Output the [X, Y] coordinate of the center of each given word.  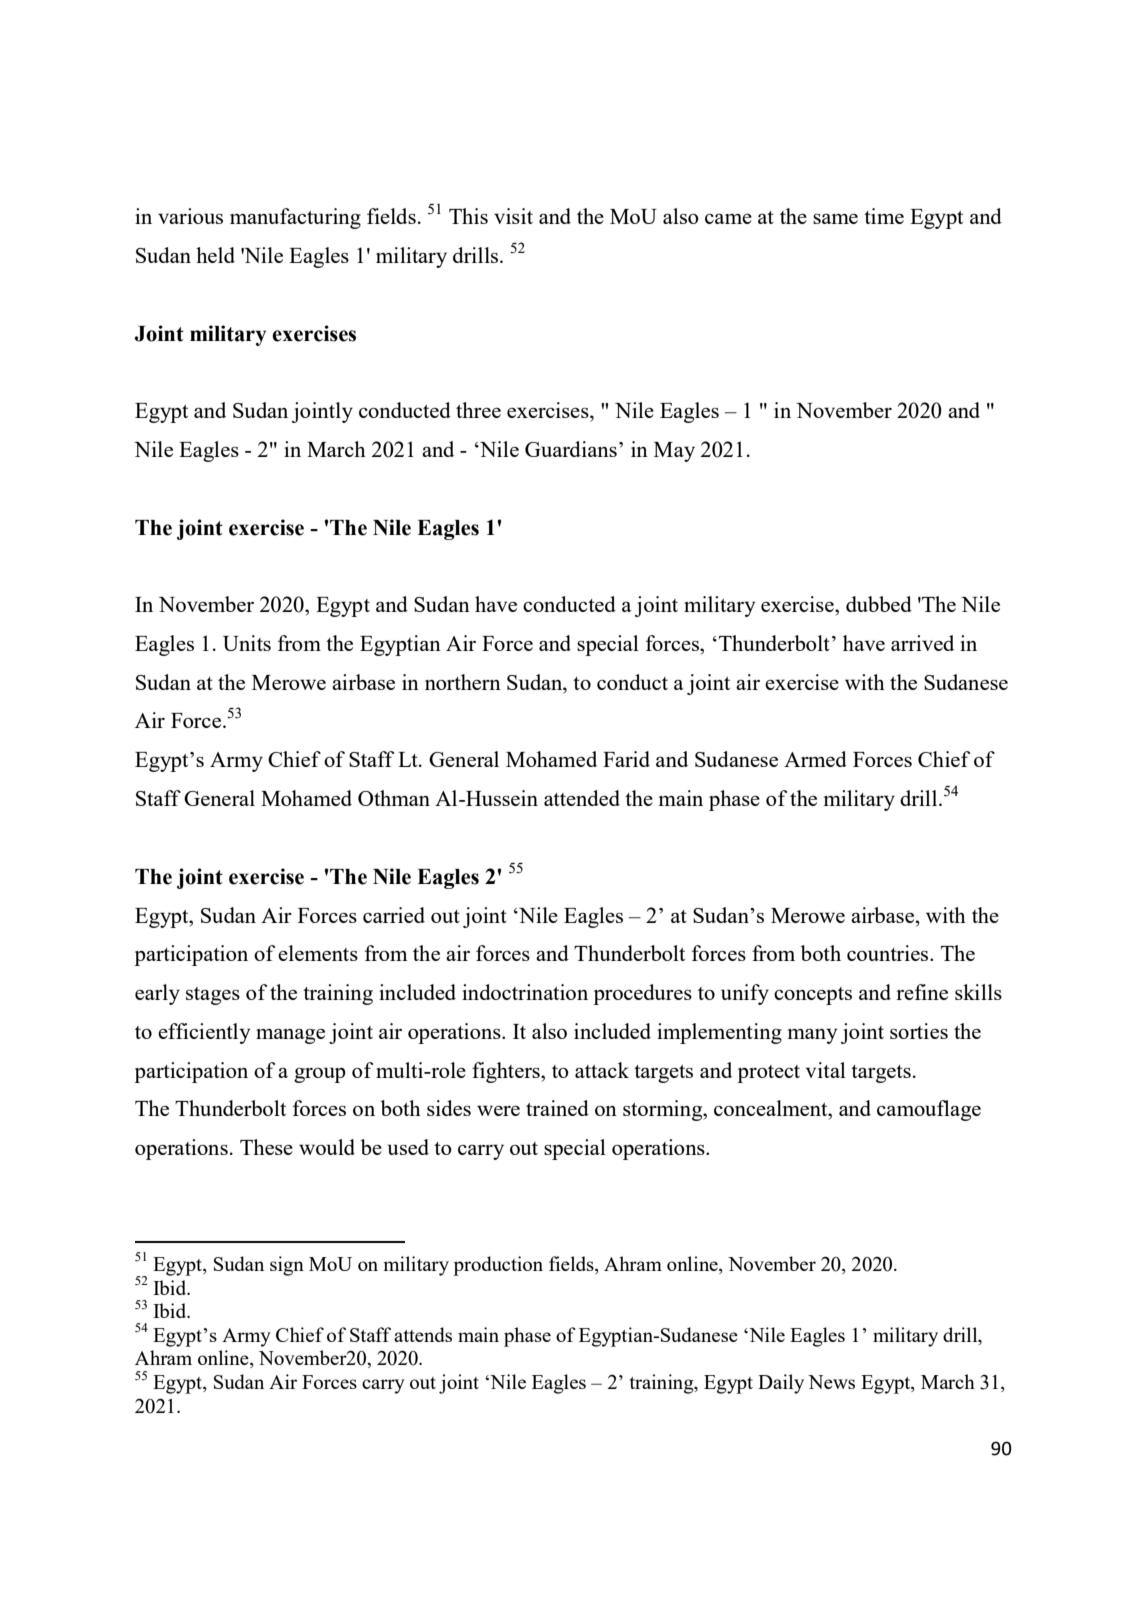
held [215, 255]
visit [513, 216]
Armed [815, 759]
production [498, 1266]
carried [394, 915]
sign [287, 1266]
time [884, 216]
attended [582, 798]
